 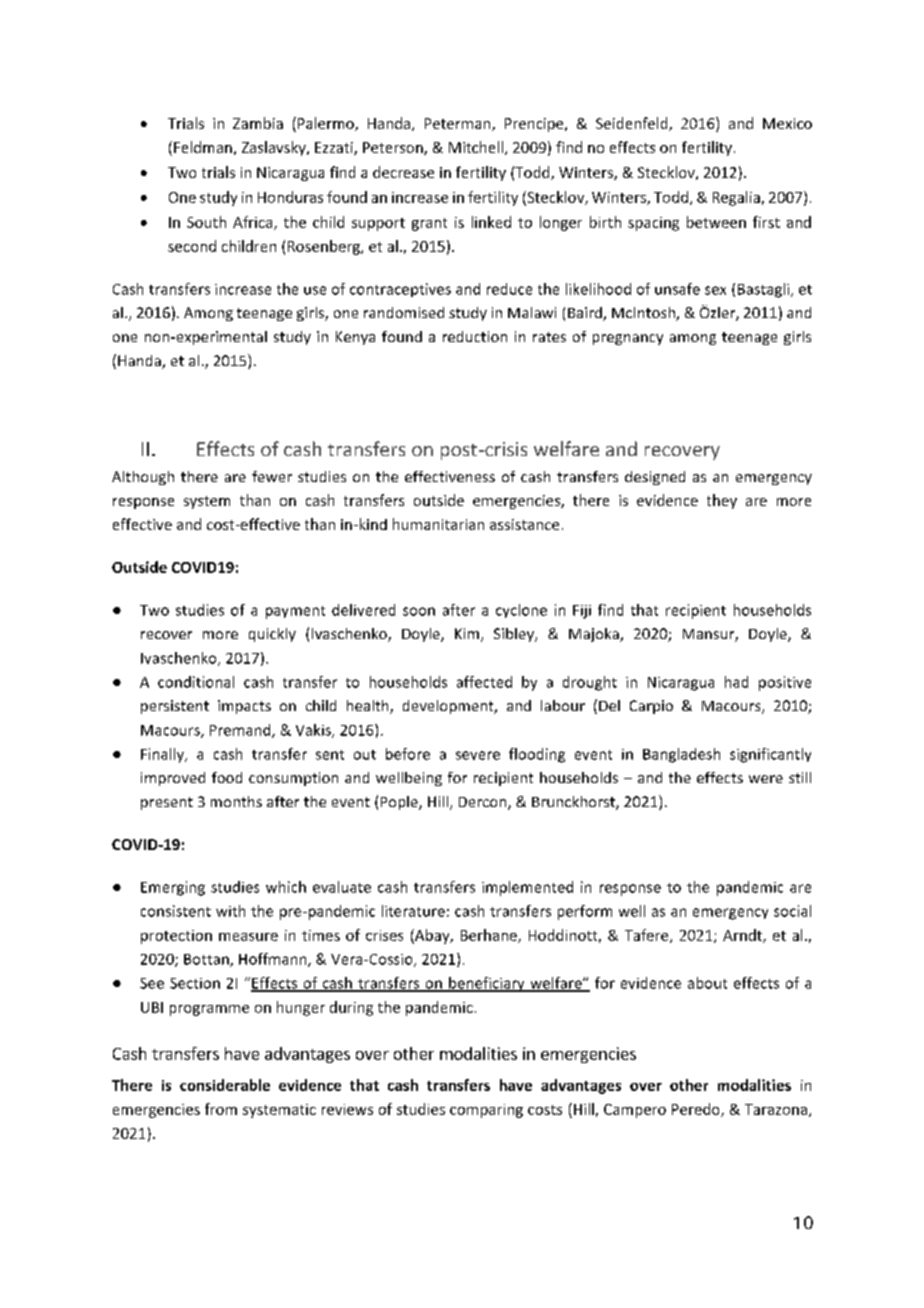 I want to click on Regalia, so click(x=736, y=198).
